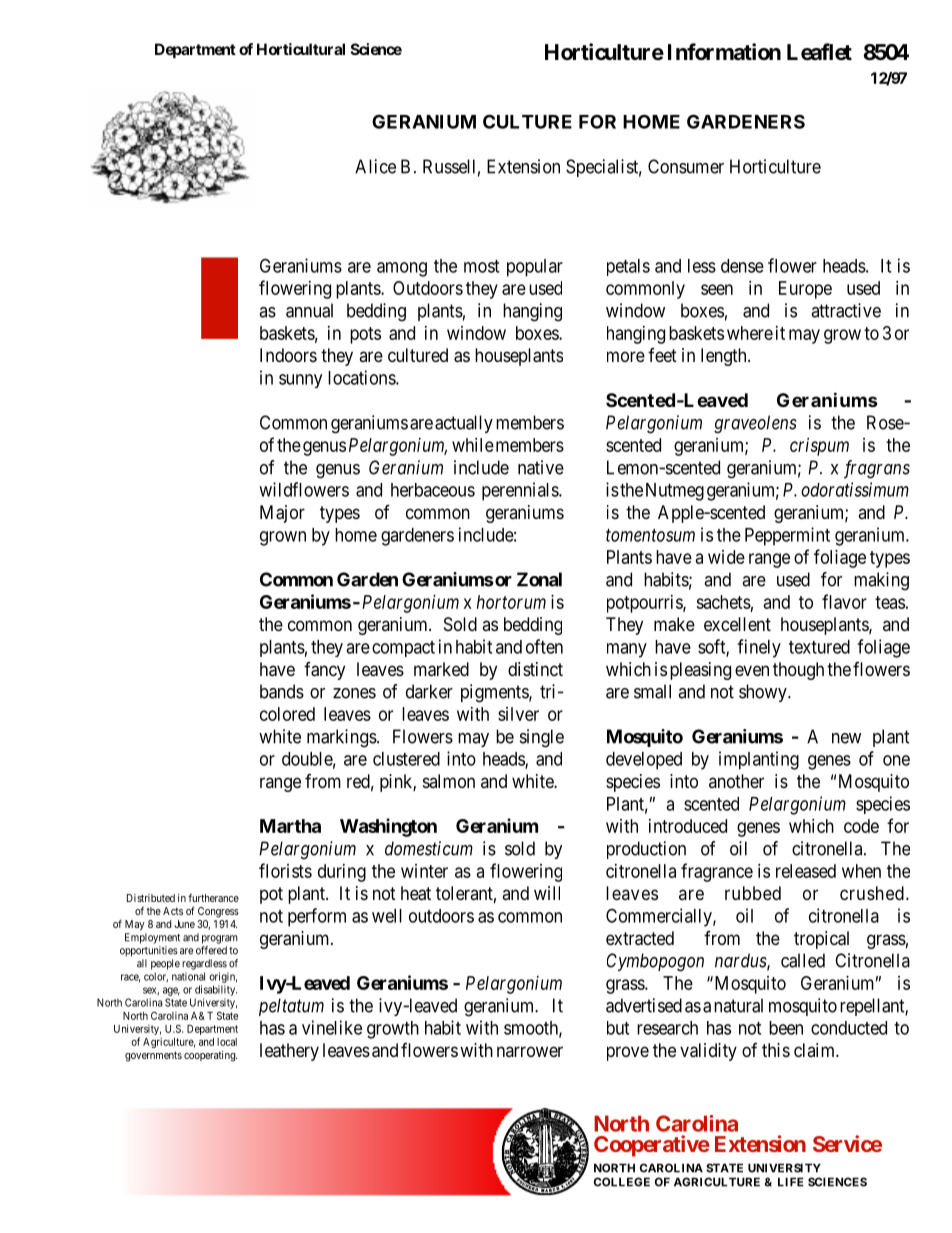 This screenshot has height=1233, width=952. Describe the element at coordinates (724, 51) in the screenshot. I see `Information` at that location.
